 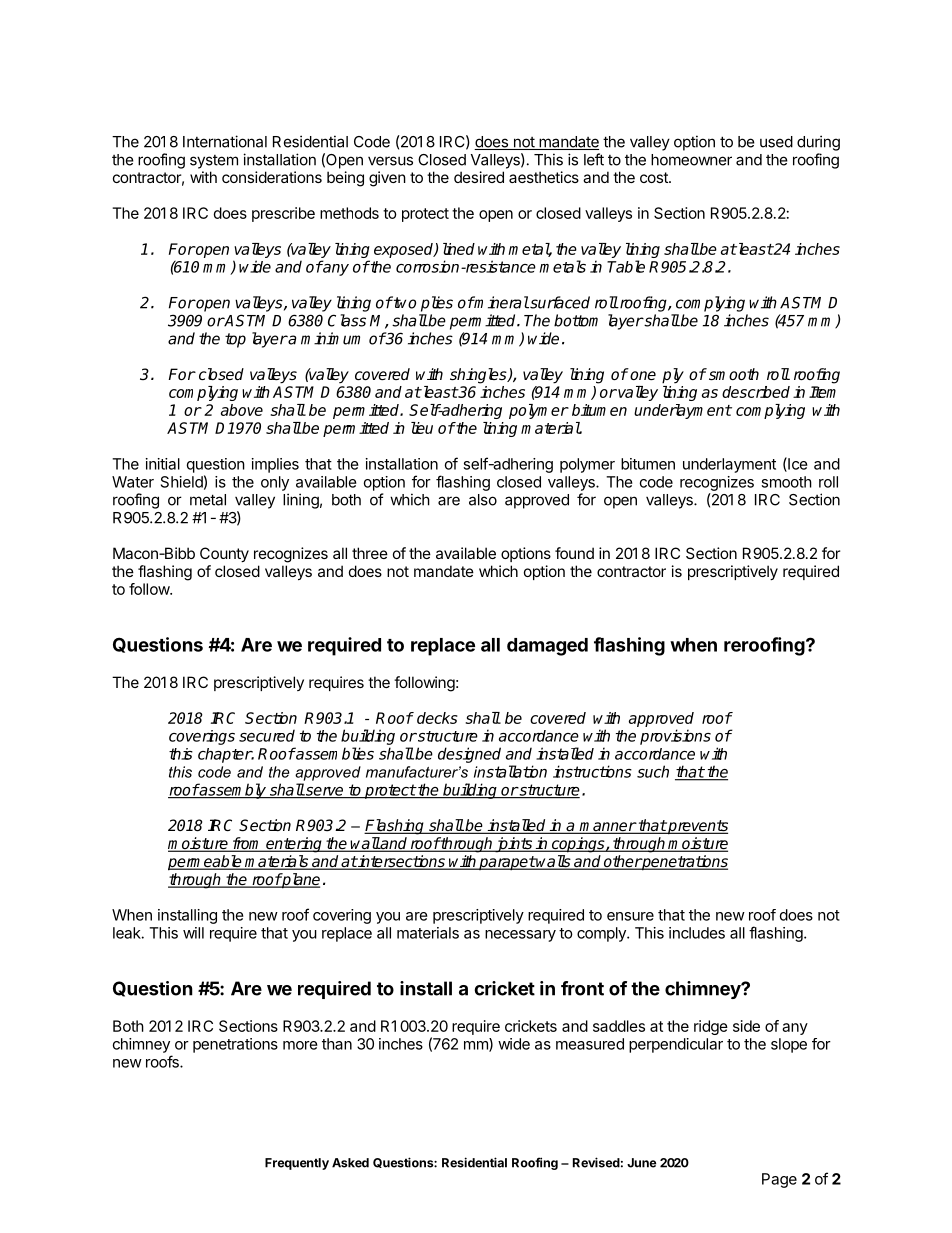 I want to click on designed, so click(x=469, y=755).
